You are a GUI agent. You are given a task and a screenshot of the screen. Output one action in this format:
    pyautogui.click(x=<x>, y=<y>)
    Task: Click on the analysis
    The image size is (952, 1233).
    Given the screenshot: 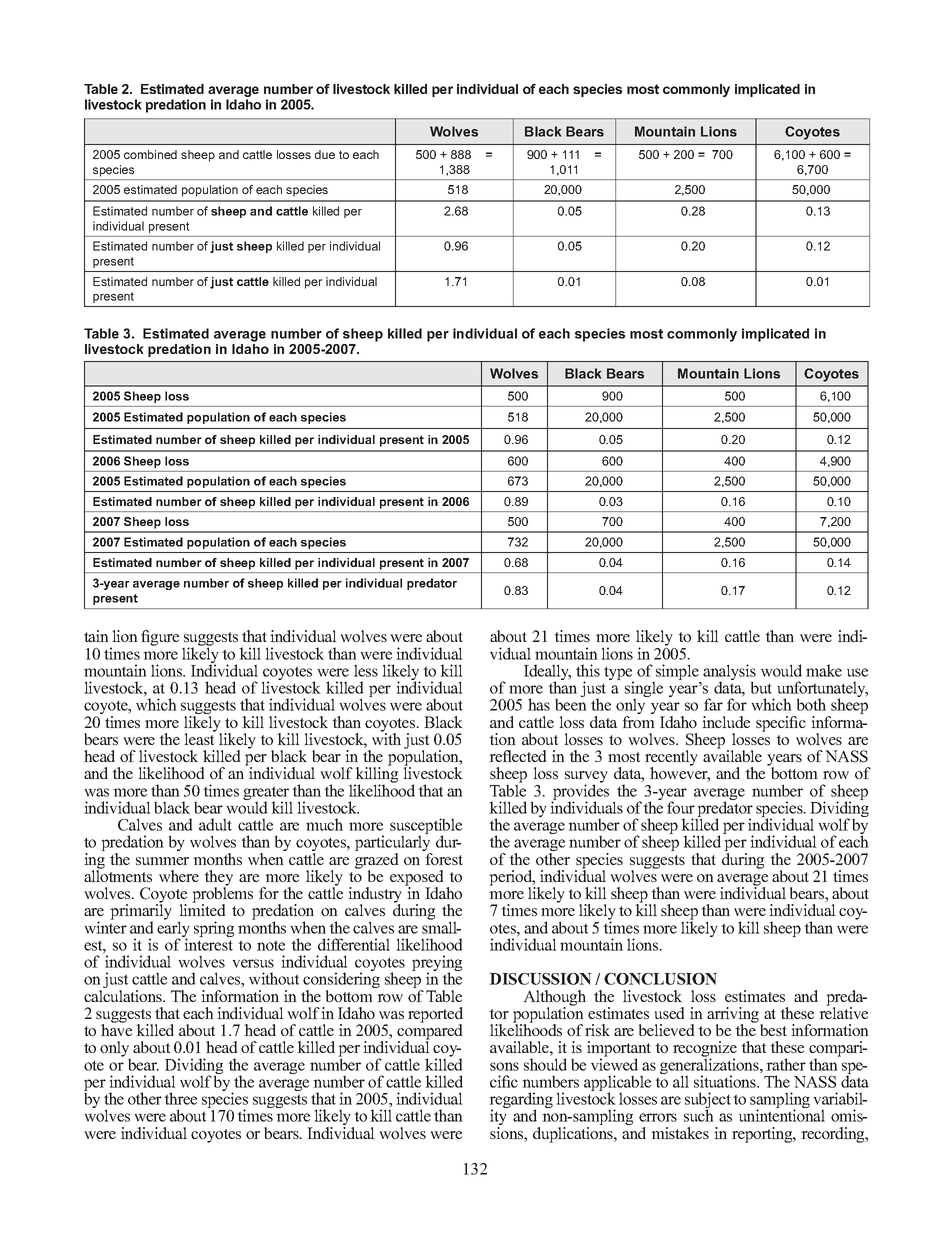 What is the action you would take?
    pyautogui.click(x=729, y=673)
